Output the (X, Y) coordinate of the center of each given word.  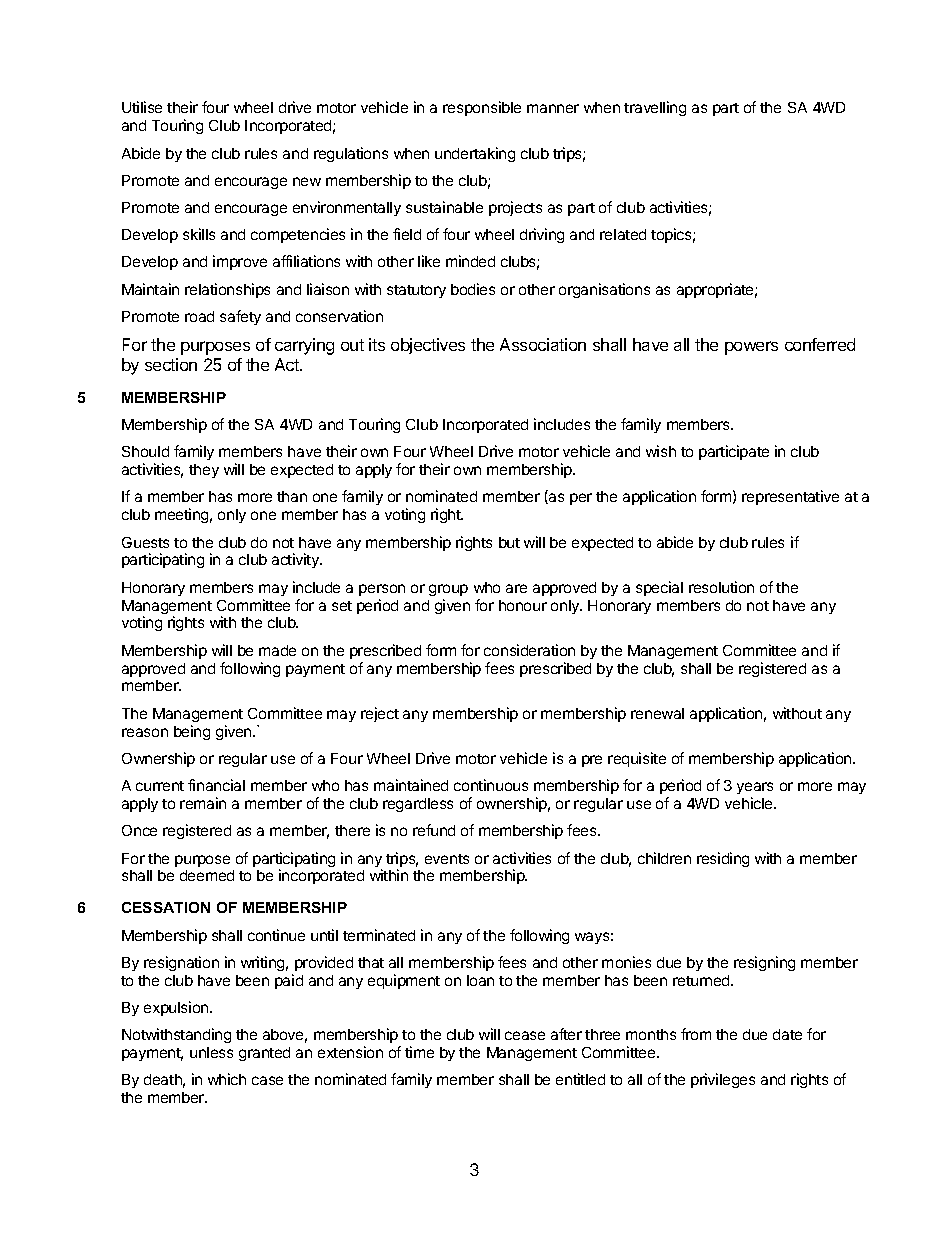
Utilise (142, 107)
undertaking (475, 154)
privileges (723, 1080)
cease (525, 1035)
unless (211, 1052)
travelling (655, 108)
